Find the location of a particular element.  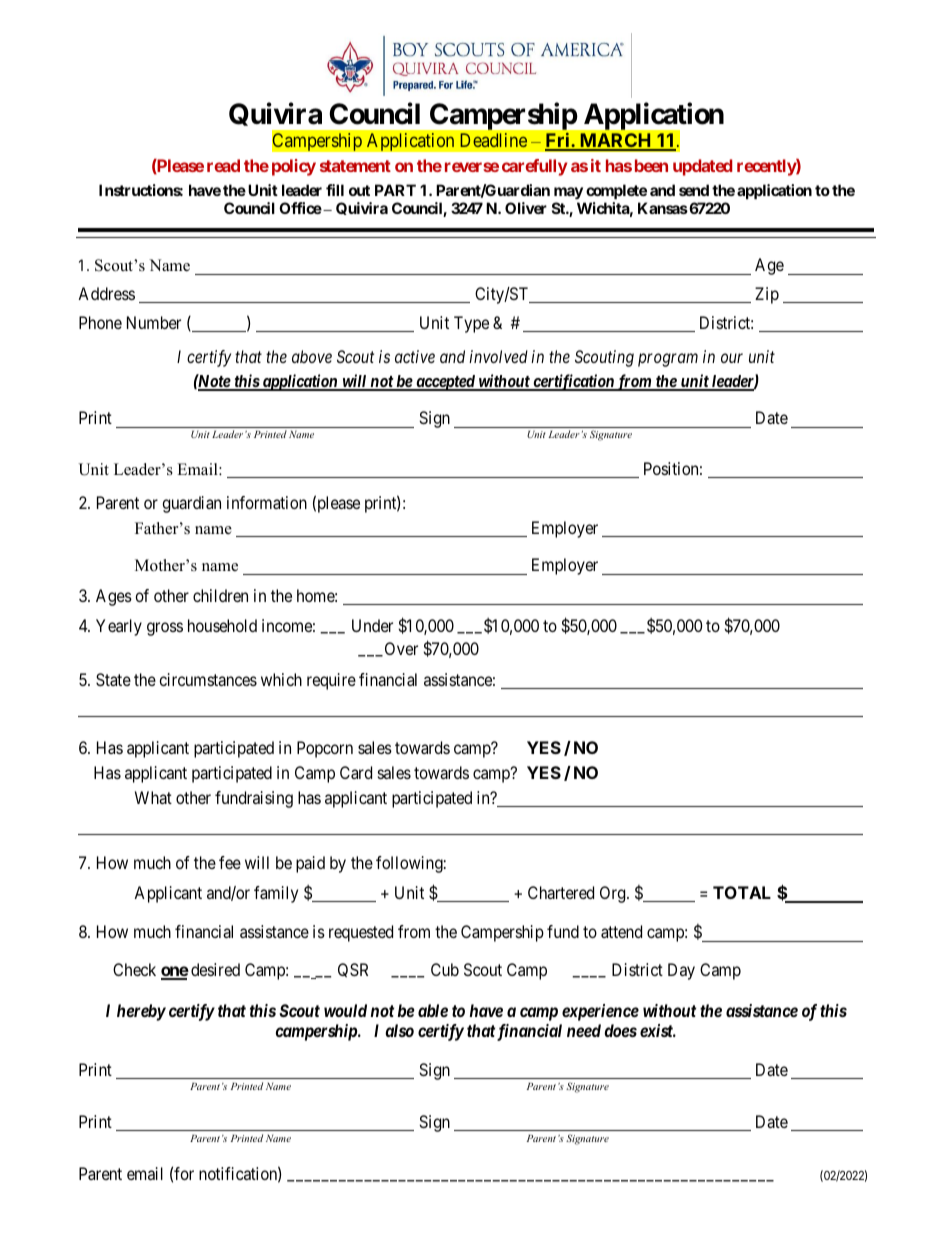

read is located at coordinates (223, 165).
